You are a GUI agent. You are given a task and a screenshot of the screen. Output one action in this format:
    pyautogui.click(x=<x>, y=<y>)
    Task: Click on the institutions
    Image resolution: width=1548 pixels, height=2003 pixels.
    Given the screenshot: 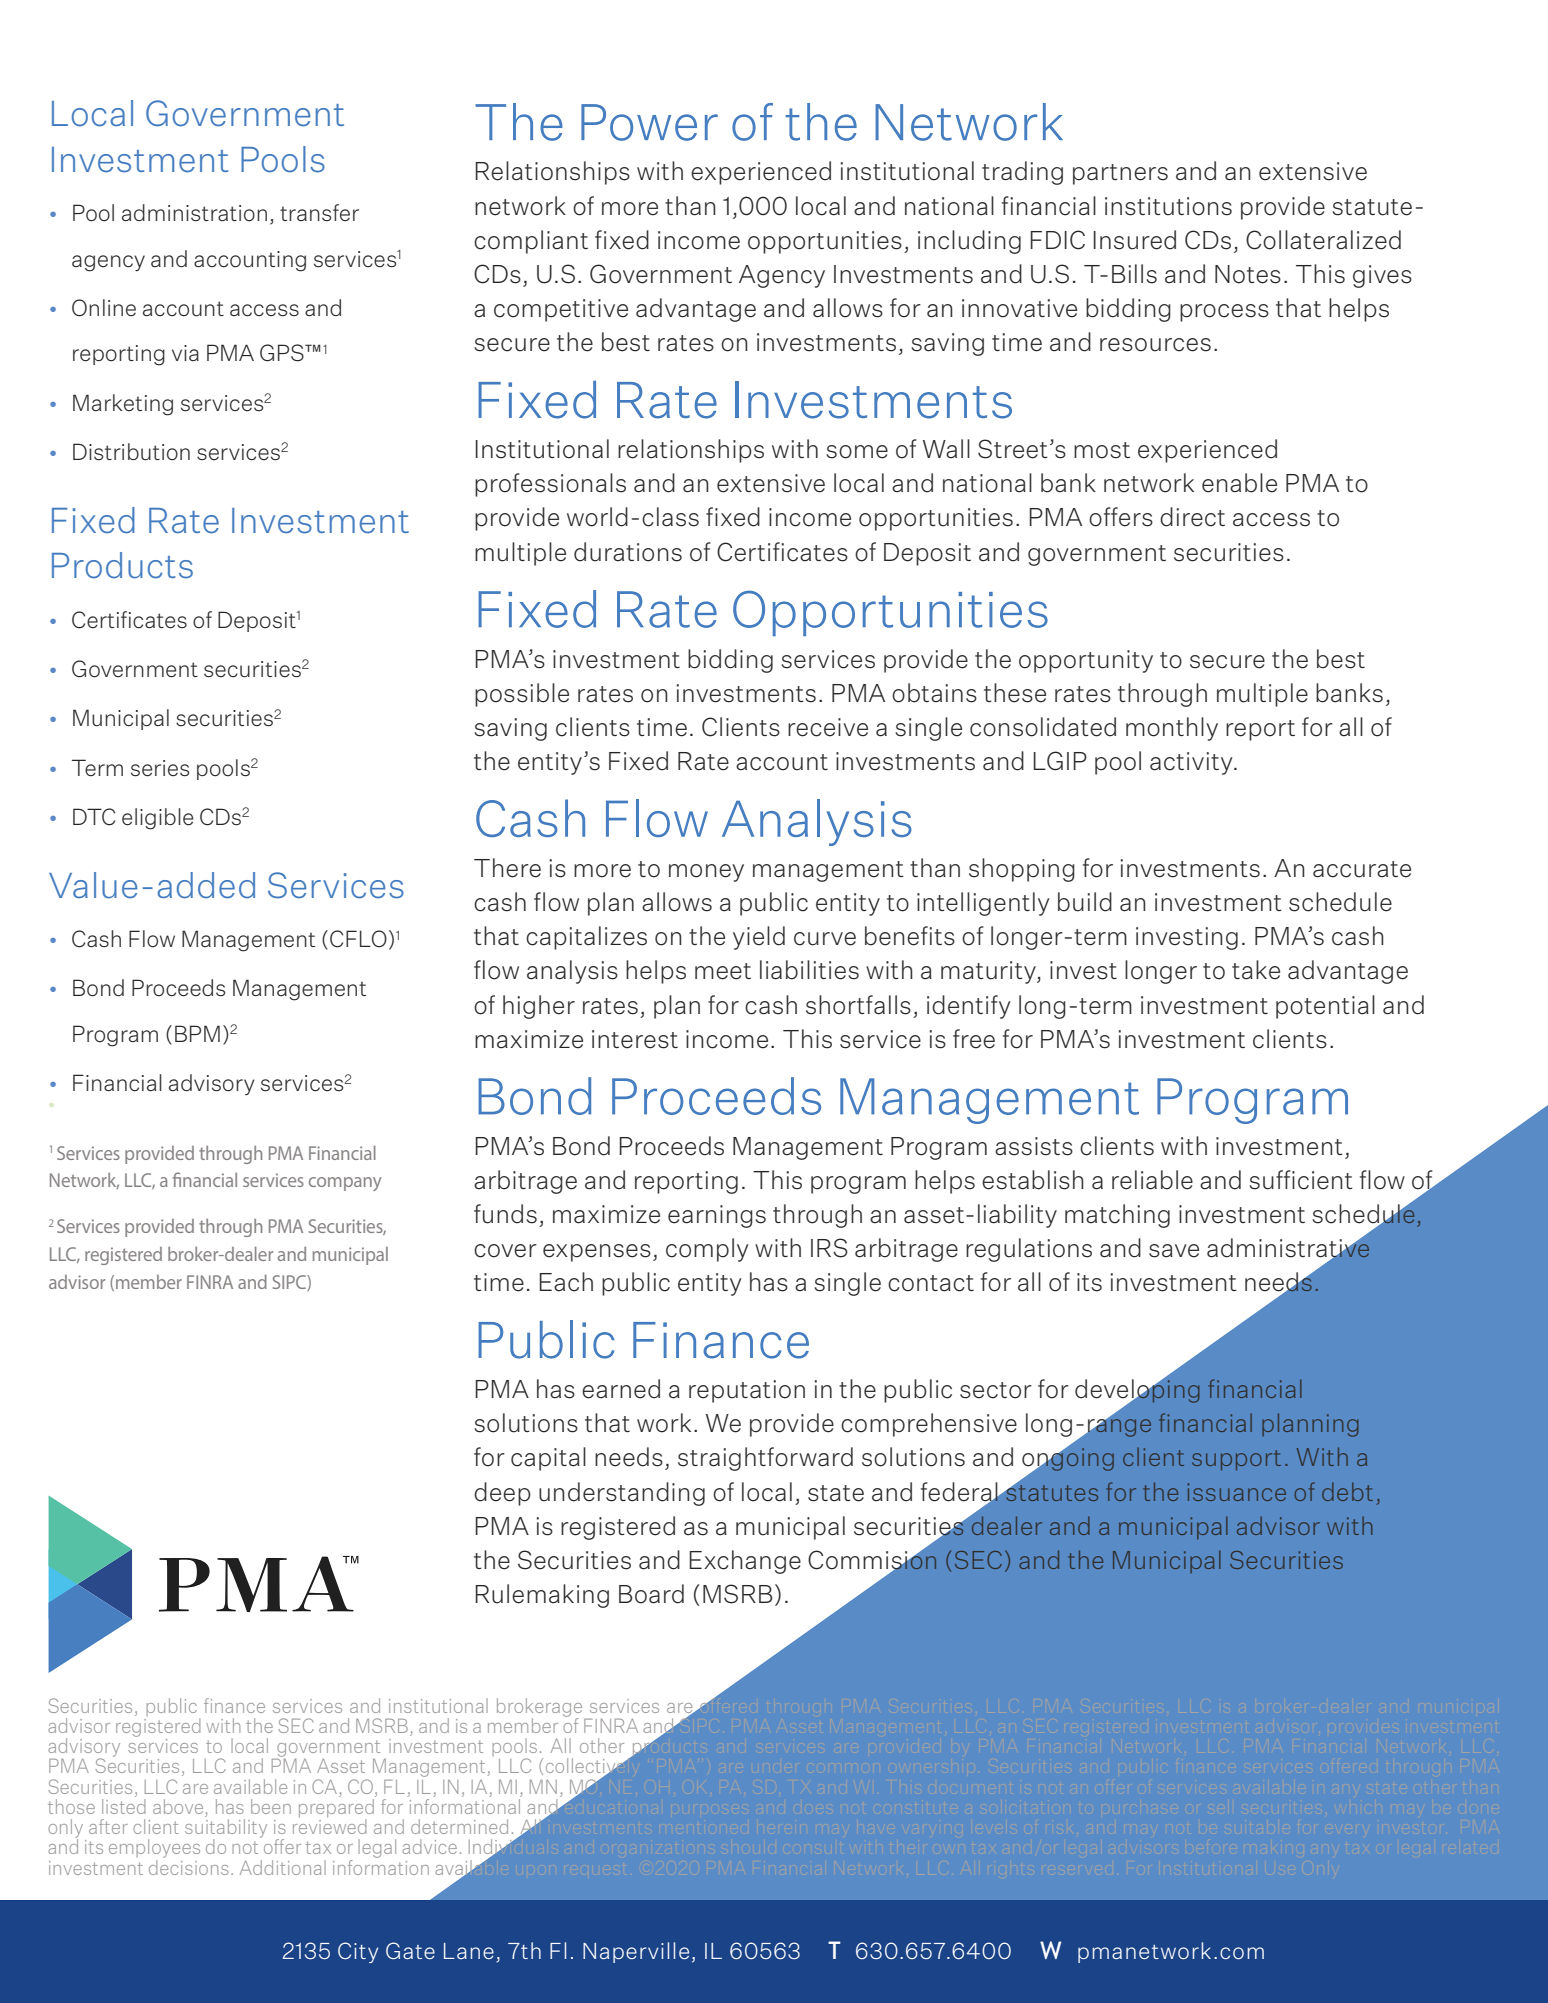 What is the action you would take?
    pyautogui.click(x=1168, y=206)
